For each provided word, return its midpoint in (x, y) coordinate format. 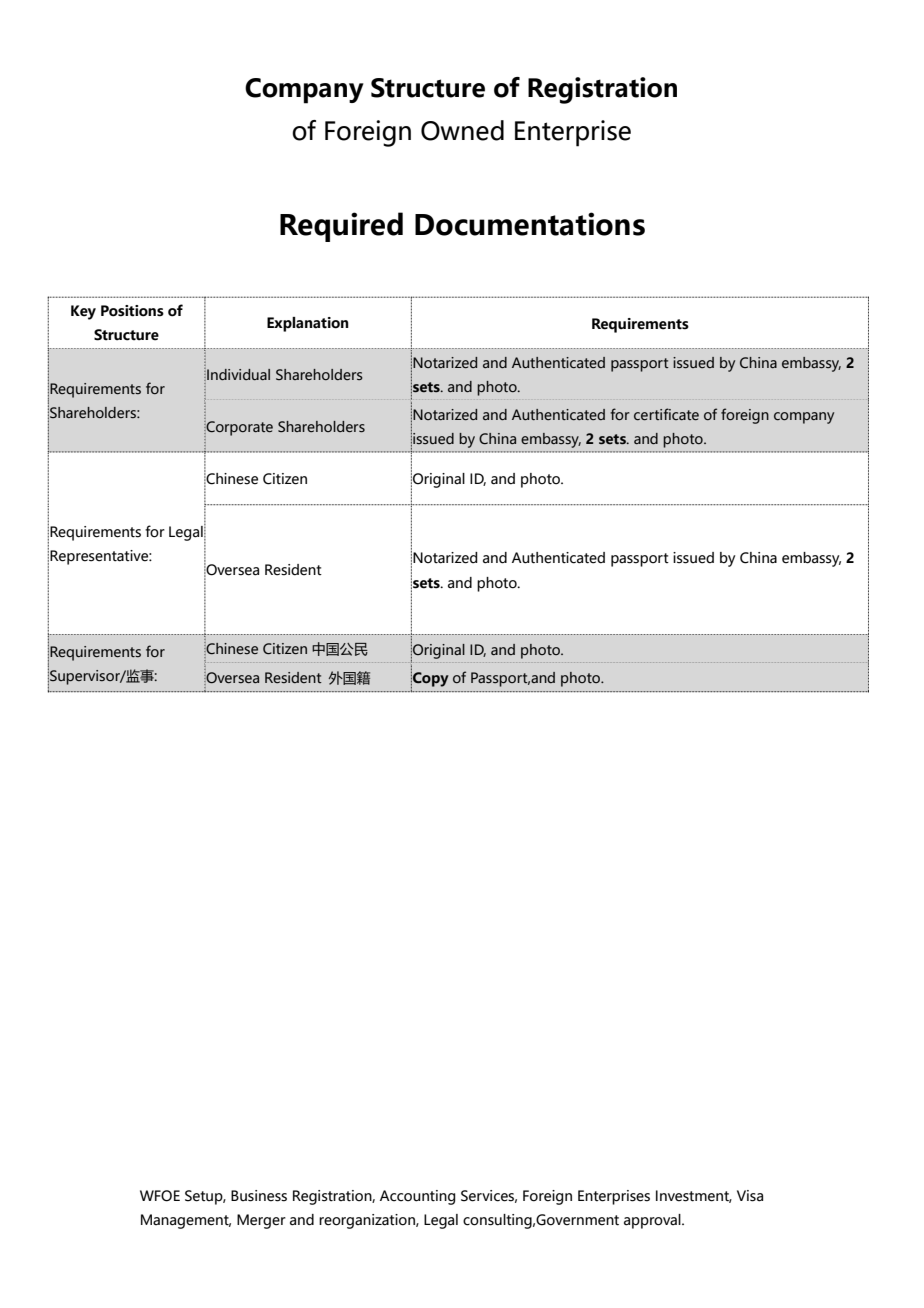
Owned (462, 130)
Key (83, 312)
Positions (132, 311)
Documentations (530, 224)
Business (259, 1196)
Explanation (308, 324)
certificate (666, 414)
